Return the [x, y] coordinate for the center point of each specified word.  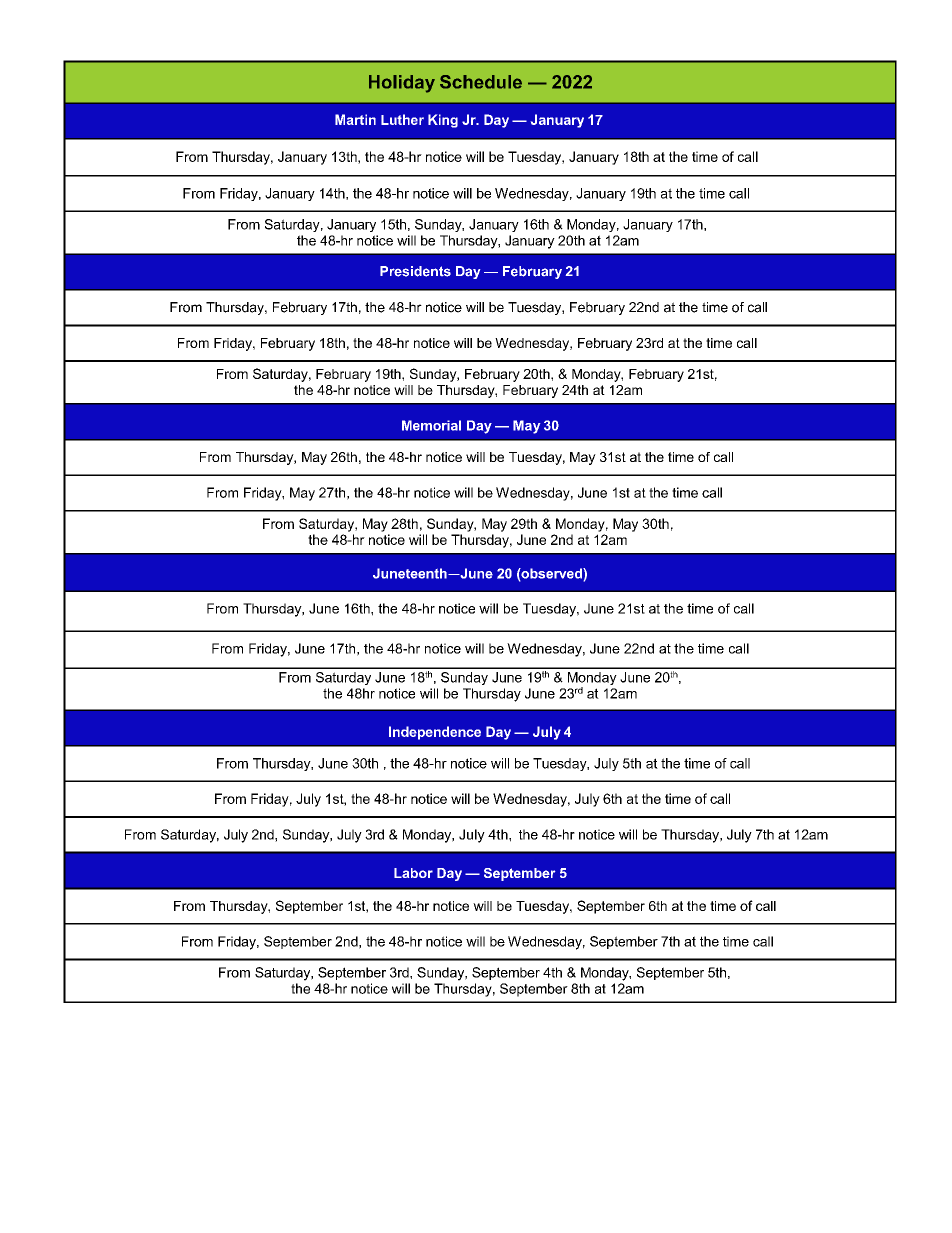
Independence [435, 733]
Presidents [415, 271]
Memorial [431, 425]
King [443, 121]
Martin [355, 119]
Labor [413, 873]
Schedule [481, 82]
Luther [402, 119]
